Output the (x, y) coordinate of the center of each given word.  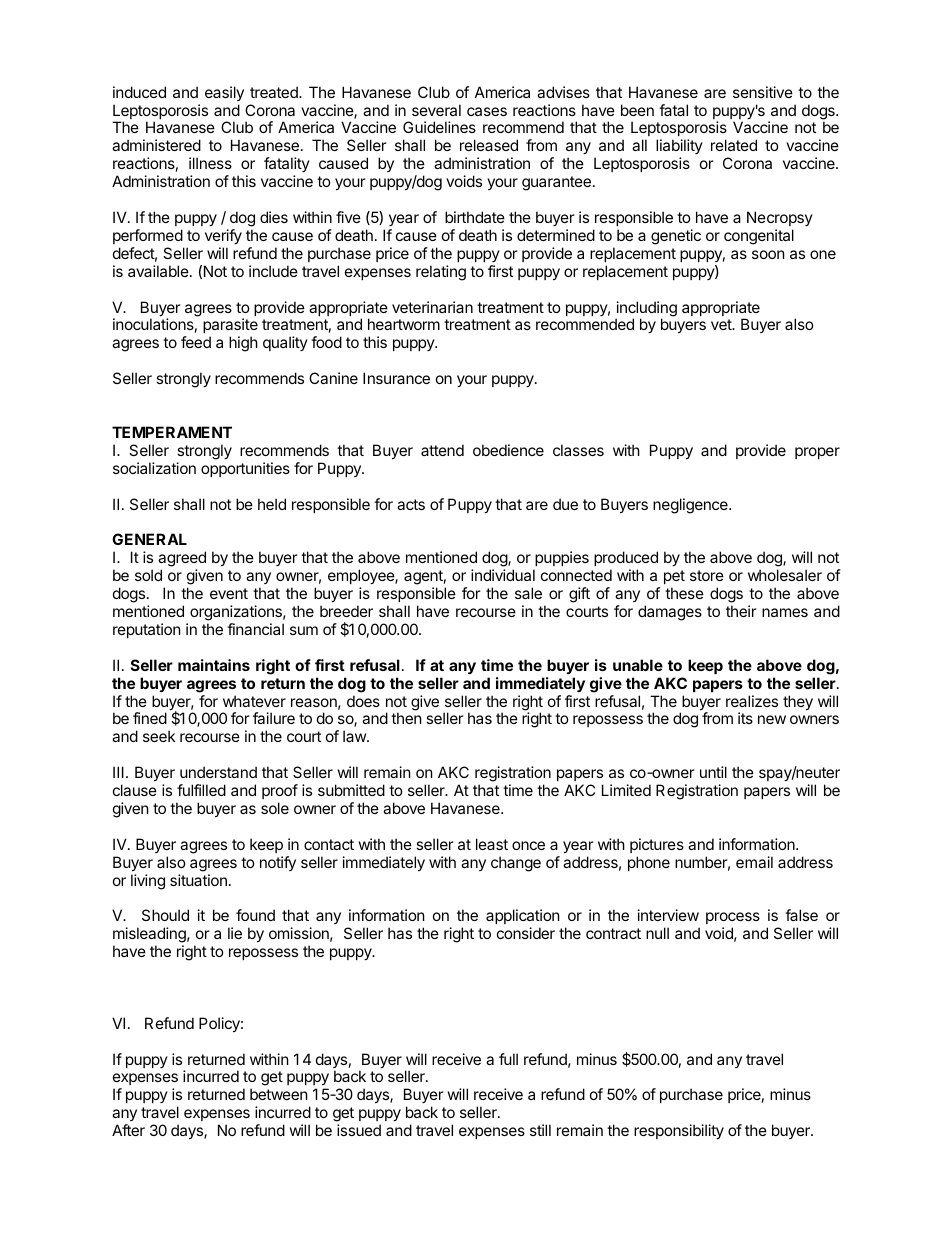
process (733, 920)
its (745, 718)
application (523, 918)
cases (487, 111)
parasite (230, 327)
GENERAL (149, 539)
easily (224, 93)
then (406, 718)
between (279, 1094)
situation (198, 880)
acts (411, 504)
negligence (691, 506)
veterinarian (432, 307)
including (646, 310)
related (734, 145)
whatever (254, 701)
